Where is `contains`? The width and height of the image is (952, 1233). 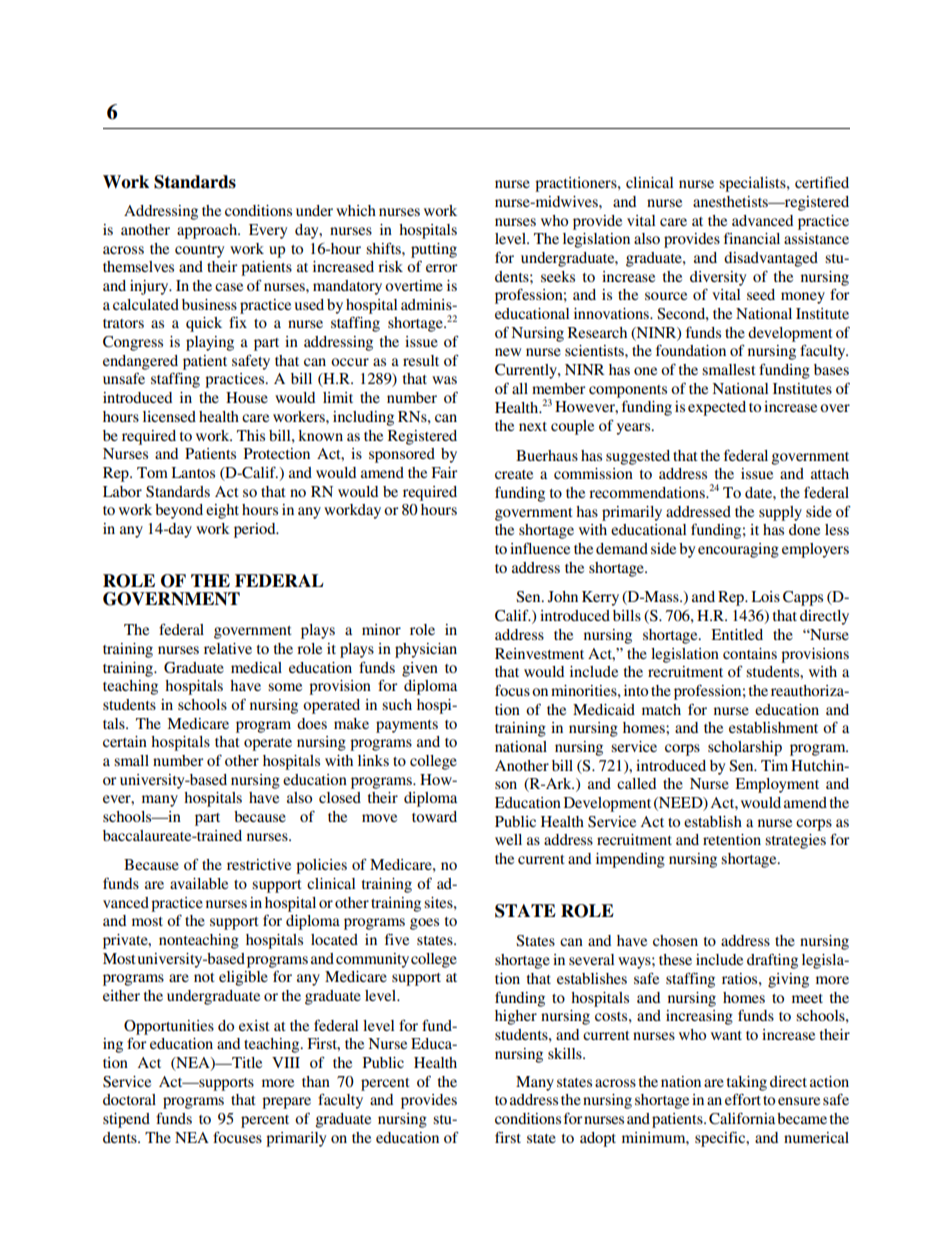 contains is located at coordinates (750, 653).
